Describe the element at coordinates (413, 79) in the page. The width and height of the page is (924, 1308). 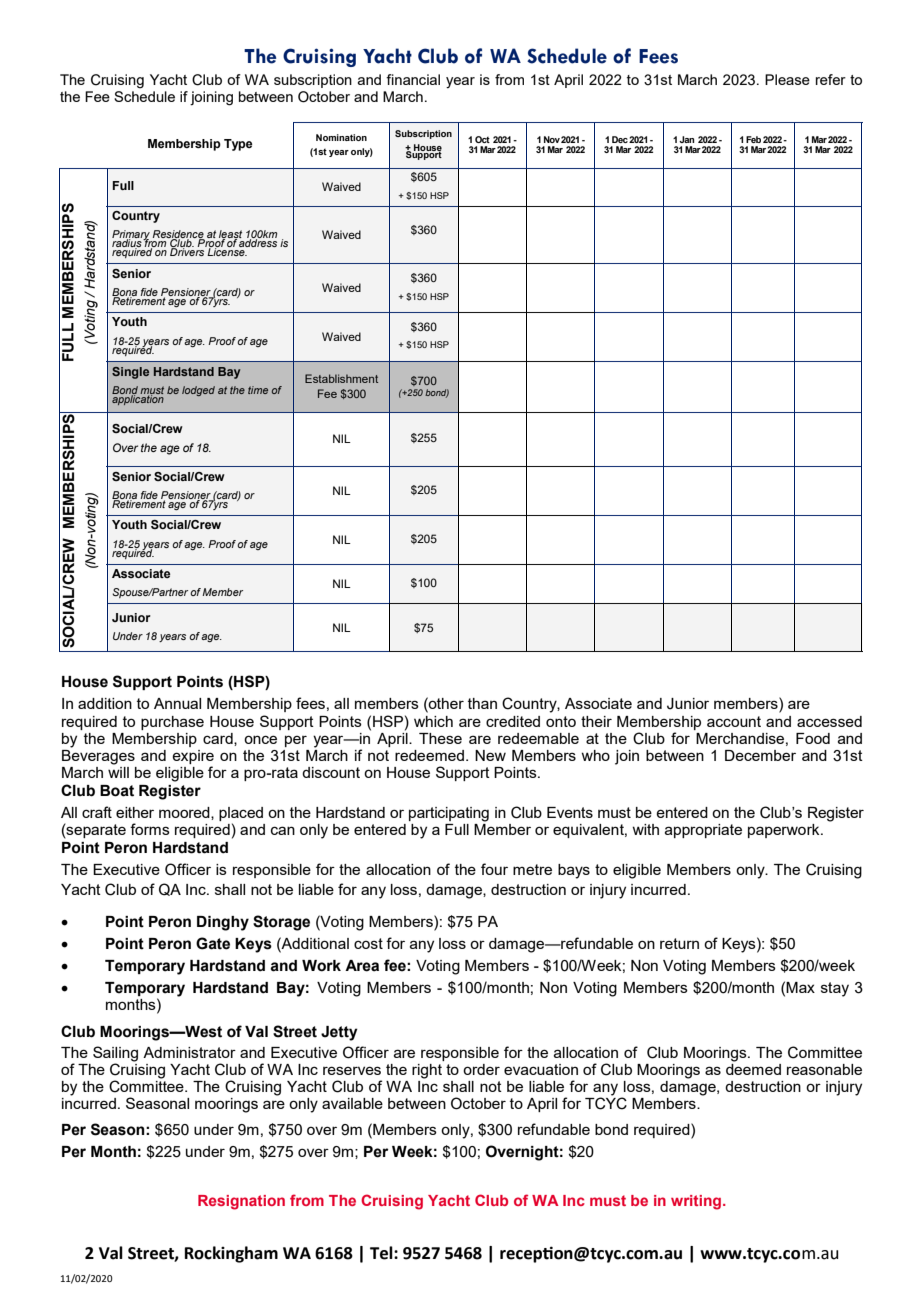
I see `financial` at that location.
